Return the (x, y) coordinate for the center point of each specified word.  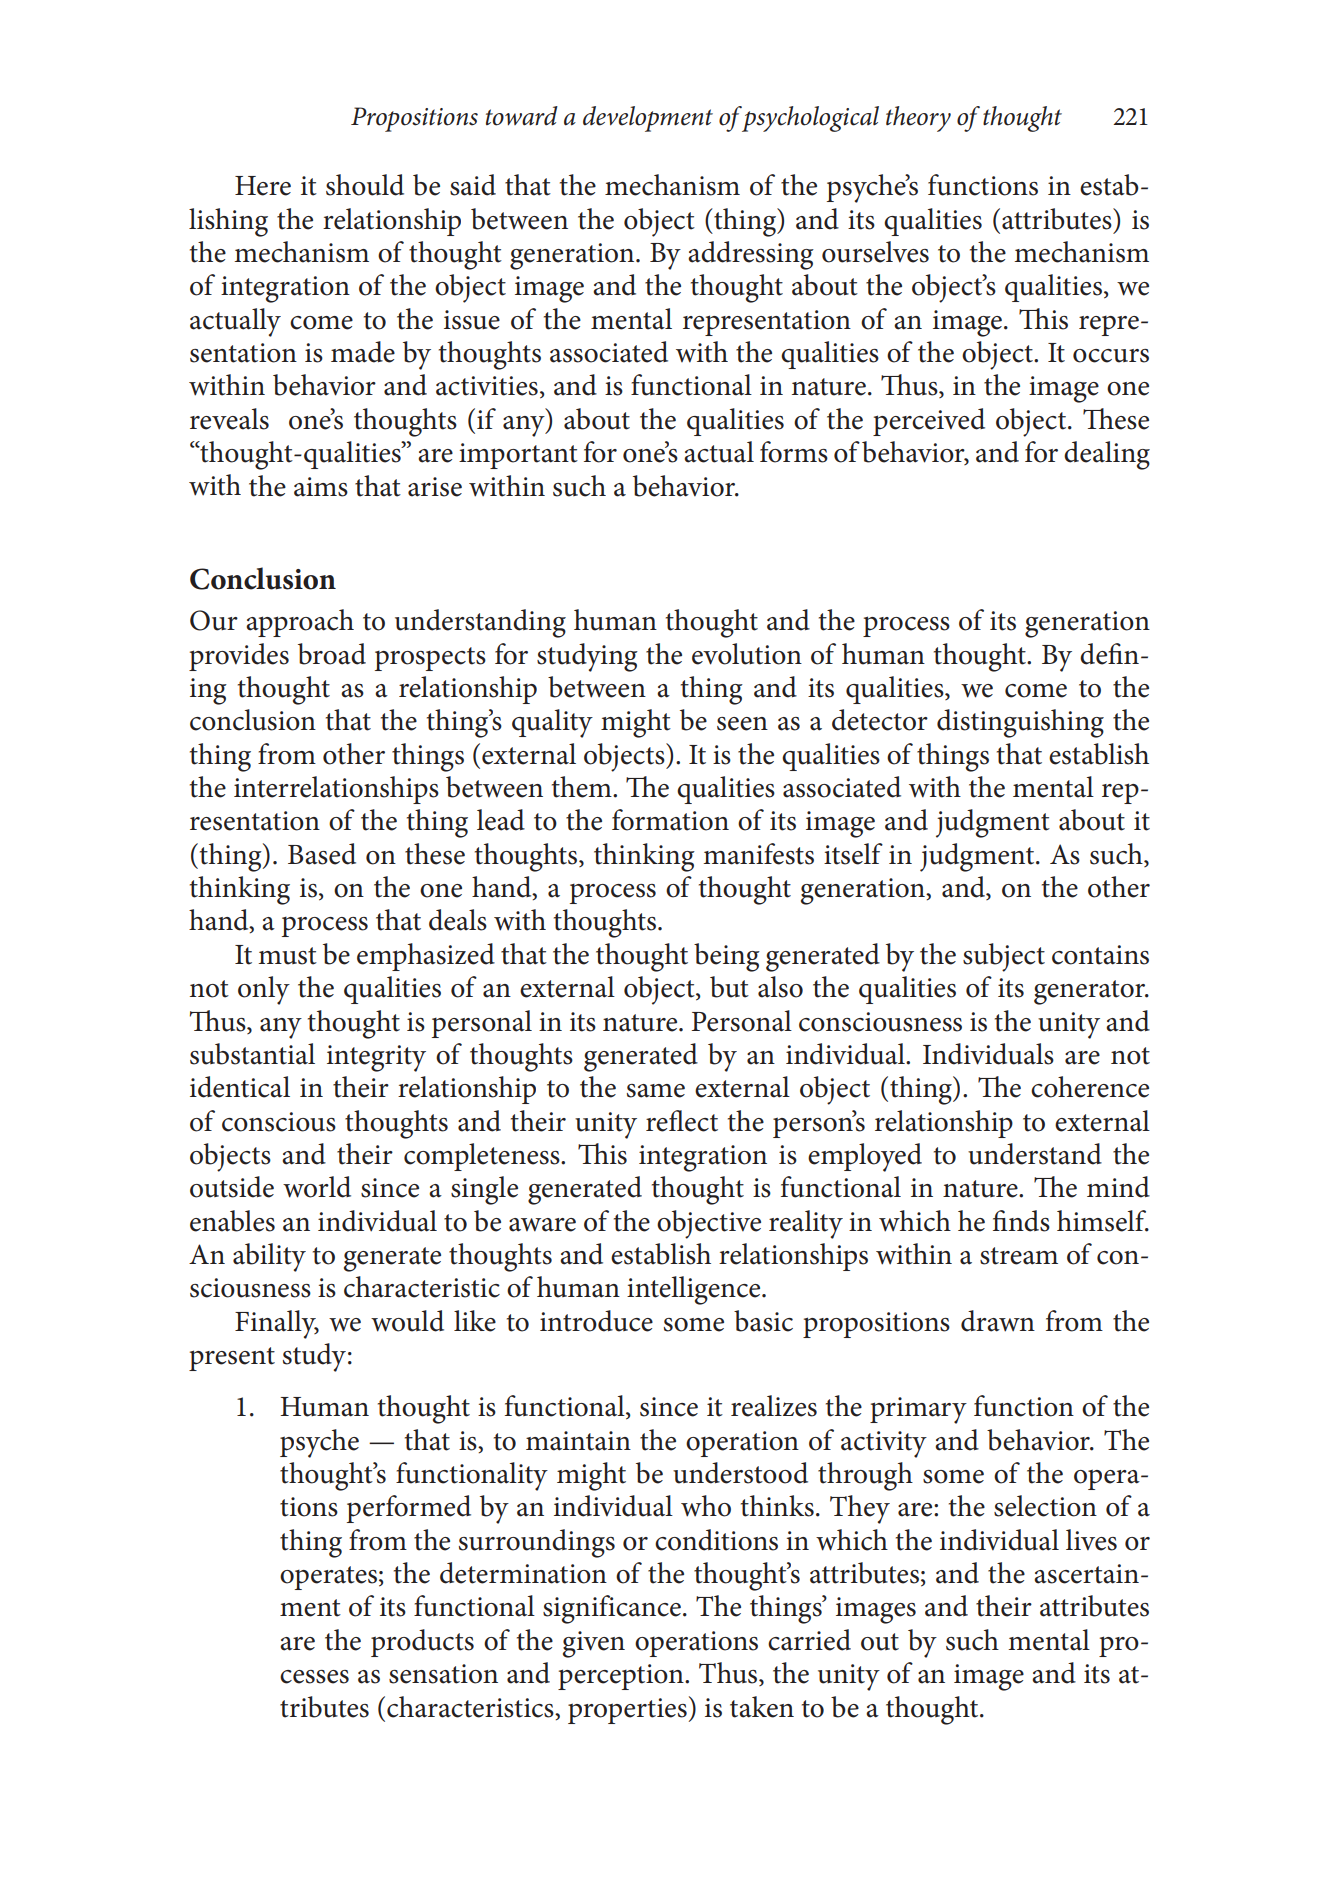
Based (322, 854)
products (422, 1643)
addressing (751, 255)
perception (622, 1677)
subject (1004, 957)
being (727, 957)
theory (918, 119)
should (365, 185)
